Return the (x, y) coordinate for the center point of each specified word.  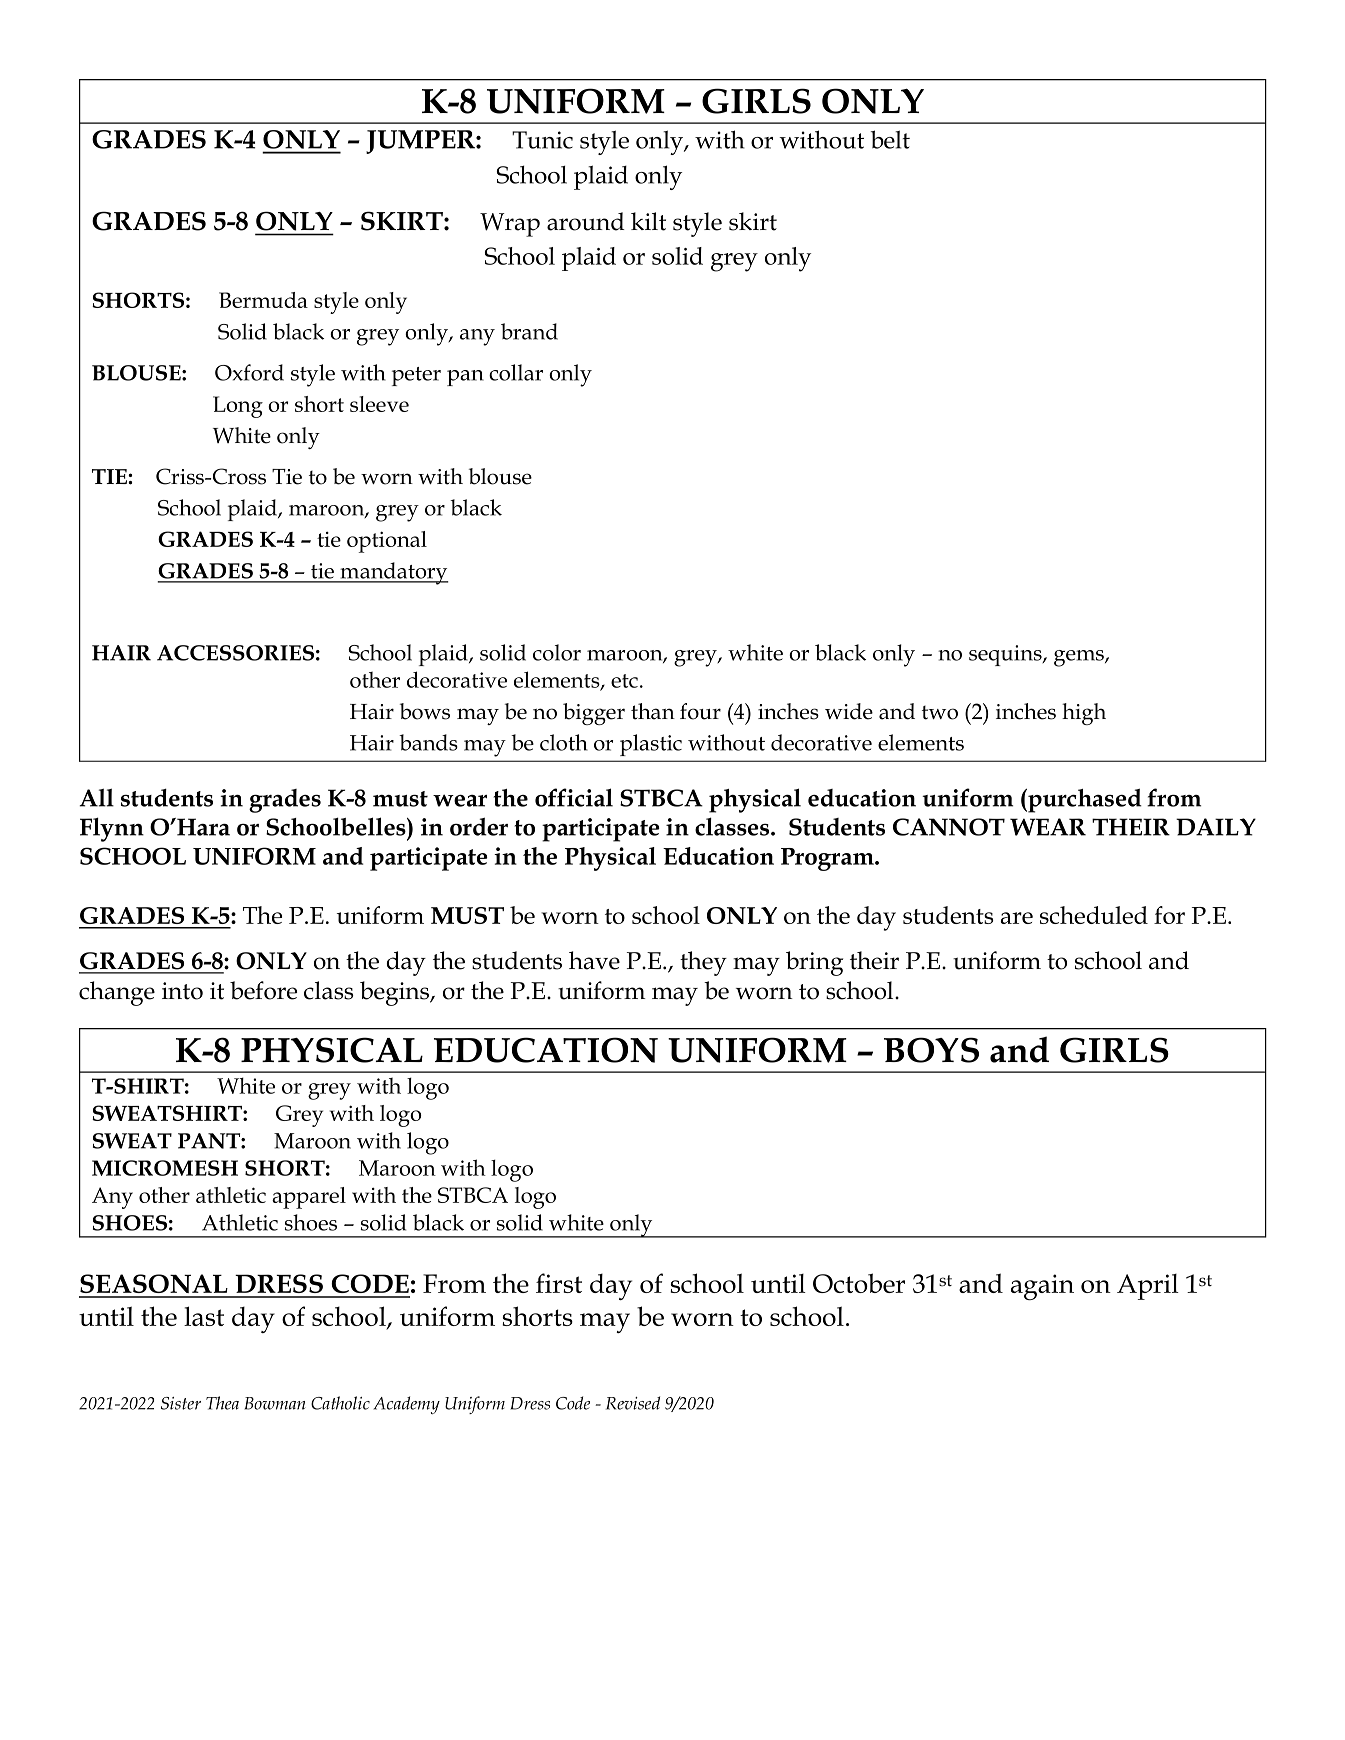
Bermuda (263, 300)
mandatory (393, 573)
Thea (222, 1403)
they (703, 963)
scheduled (1094, 915)
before (263, 990)
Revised (633, 1403)
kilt (648, 221)
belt (890, 139)
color (557, 652)
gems (1080, 658)
